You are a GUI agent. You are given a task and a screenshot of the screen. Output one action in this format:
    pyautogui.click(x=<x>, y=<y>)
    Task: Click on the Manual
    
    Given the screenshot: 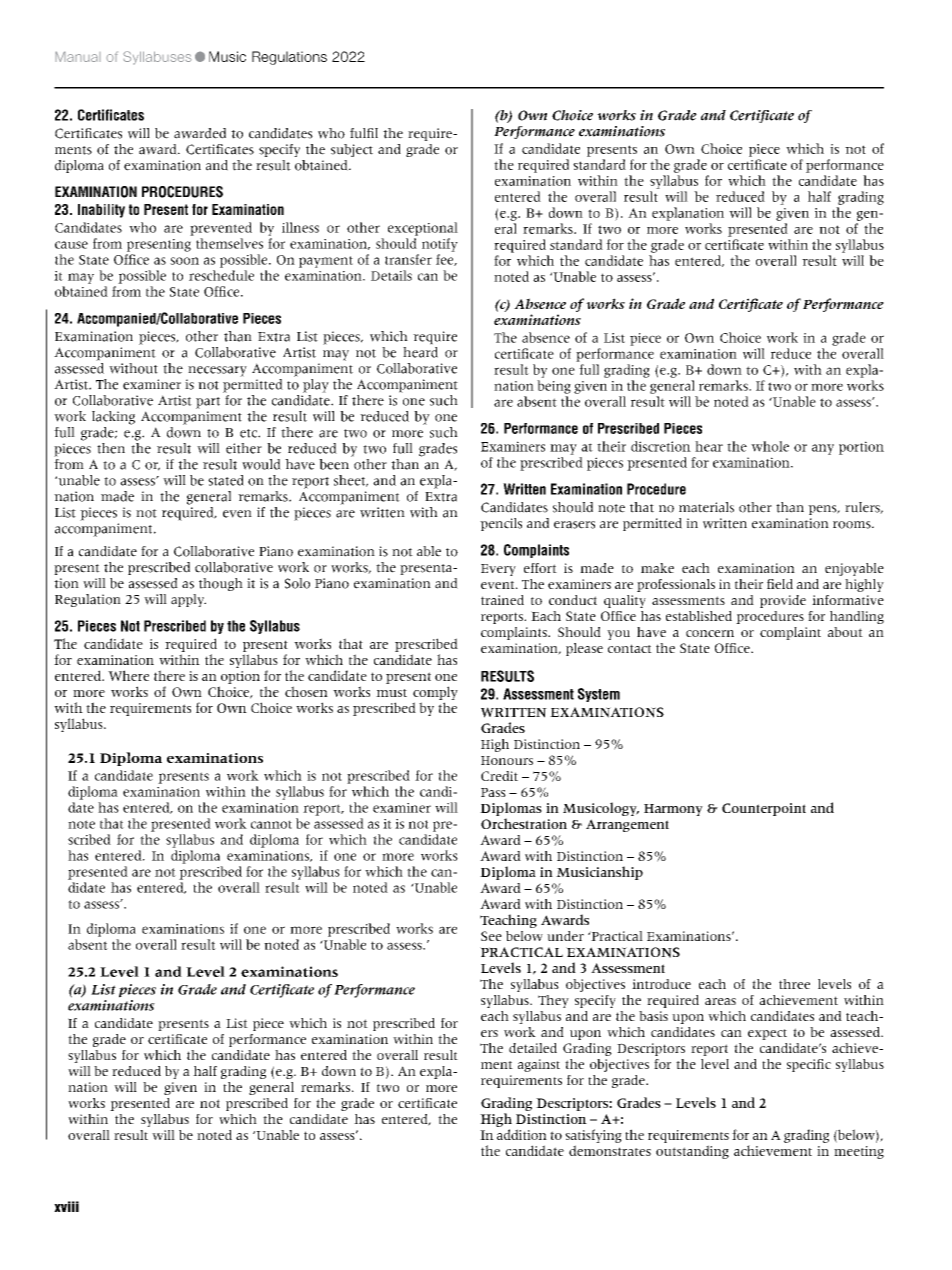 What is the action you would take?
    pyautogui.click(x=78, y=56)
